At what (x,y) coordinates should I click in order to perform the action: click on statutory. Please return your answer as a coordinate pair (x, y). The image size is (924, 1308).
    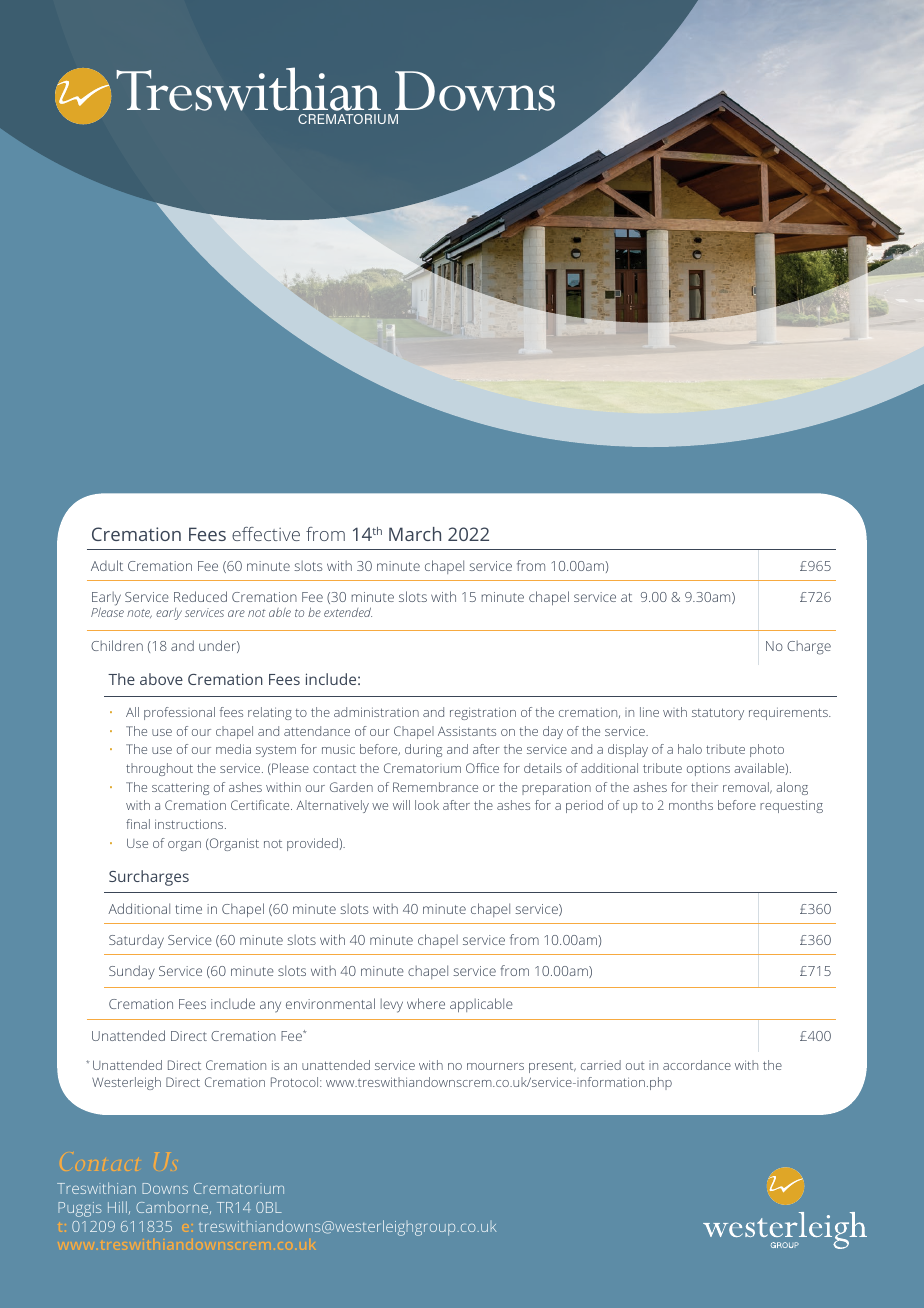
    Looking at the image, I should click on (718, 714).
